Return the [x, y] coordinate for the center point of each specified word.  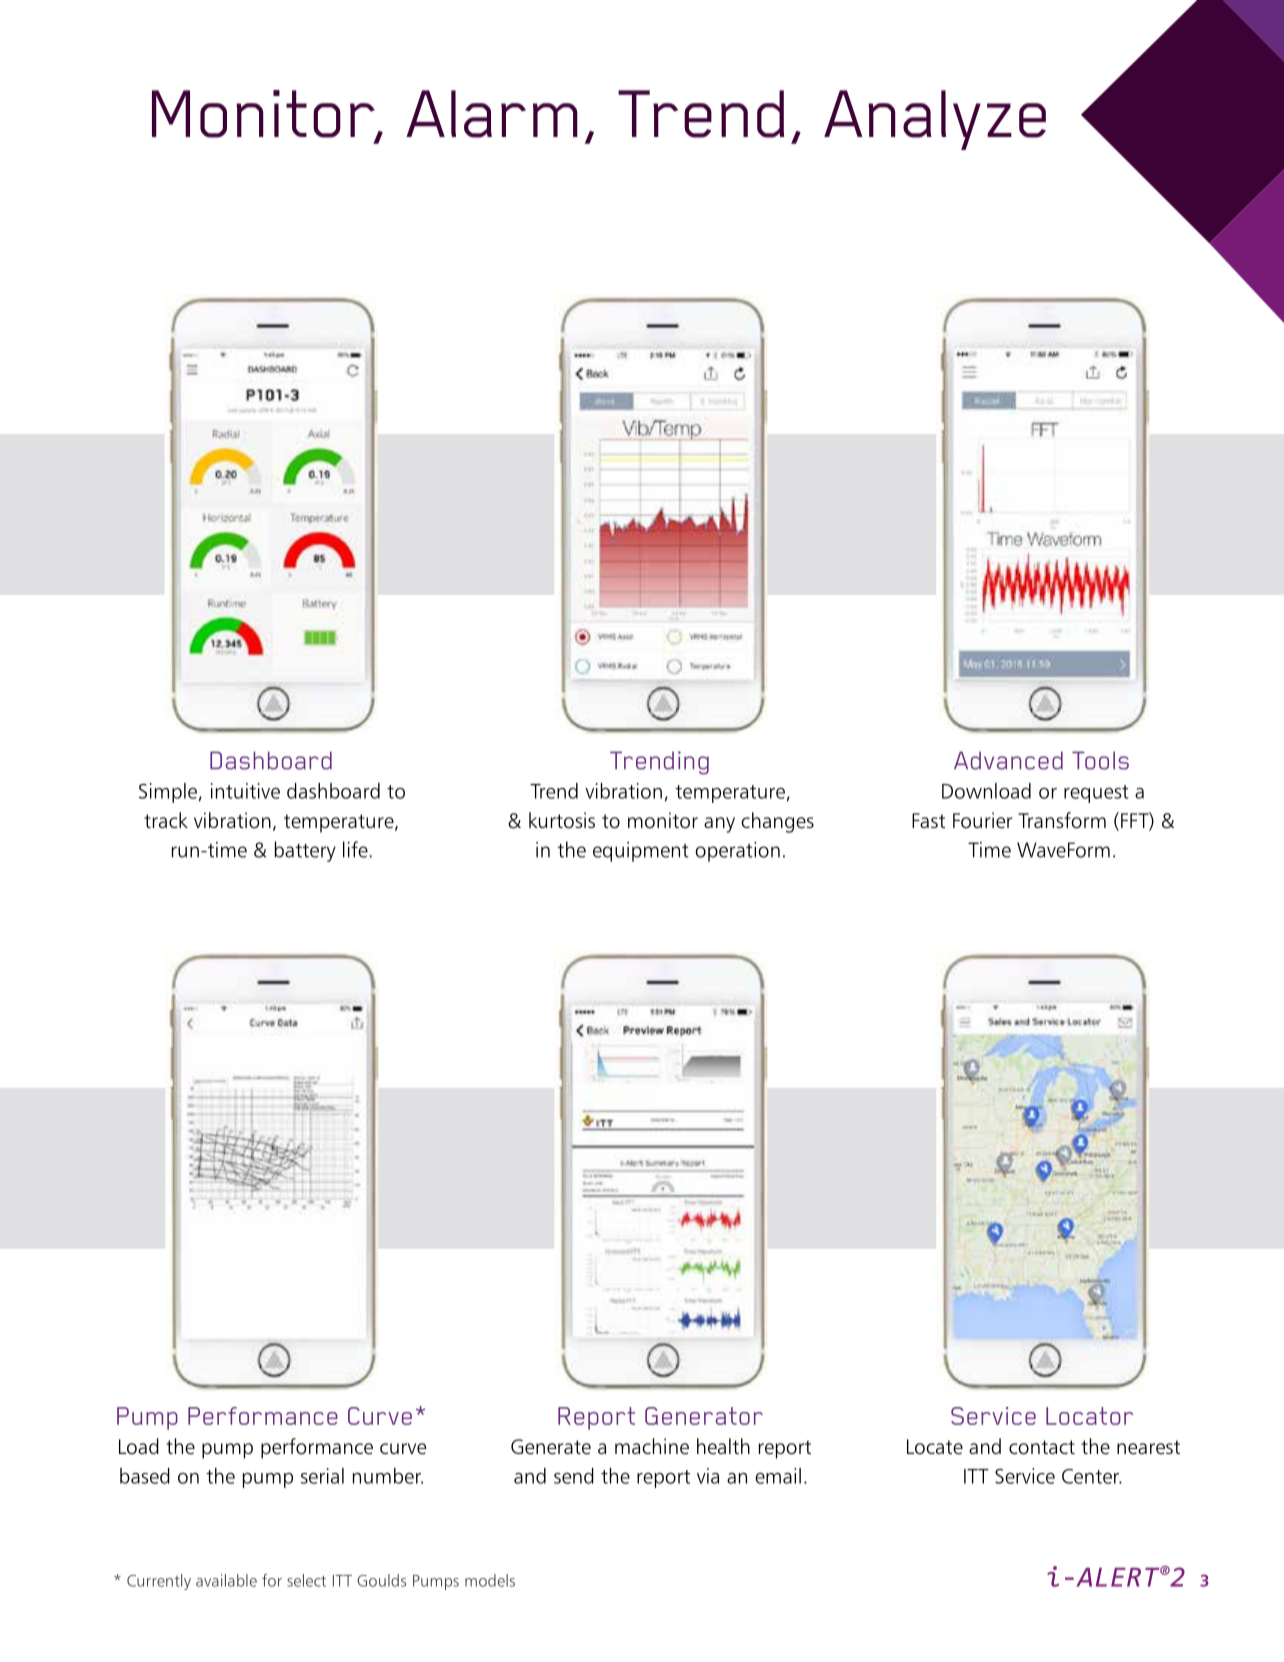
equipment [641, 852]
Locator [1089, 1416]
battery [305, 851]
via [708, 1476]
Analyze [935, 120]
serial [322, 1476]
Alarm [492, 114]
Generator [704, 1416]
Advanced [1008, 760]
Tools [1100, 760]
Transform [1062, 820]
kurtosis [562, 820]
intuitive [245, 791]
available [226, 1580]
